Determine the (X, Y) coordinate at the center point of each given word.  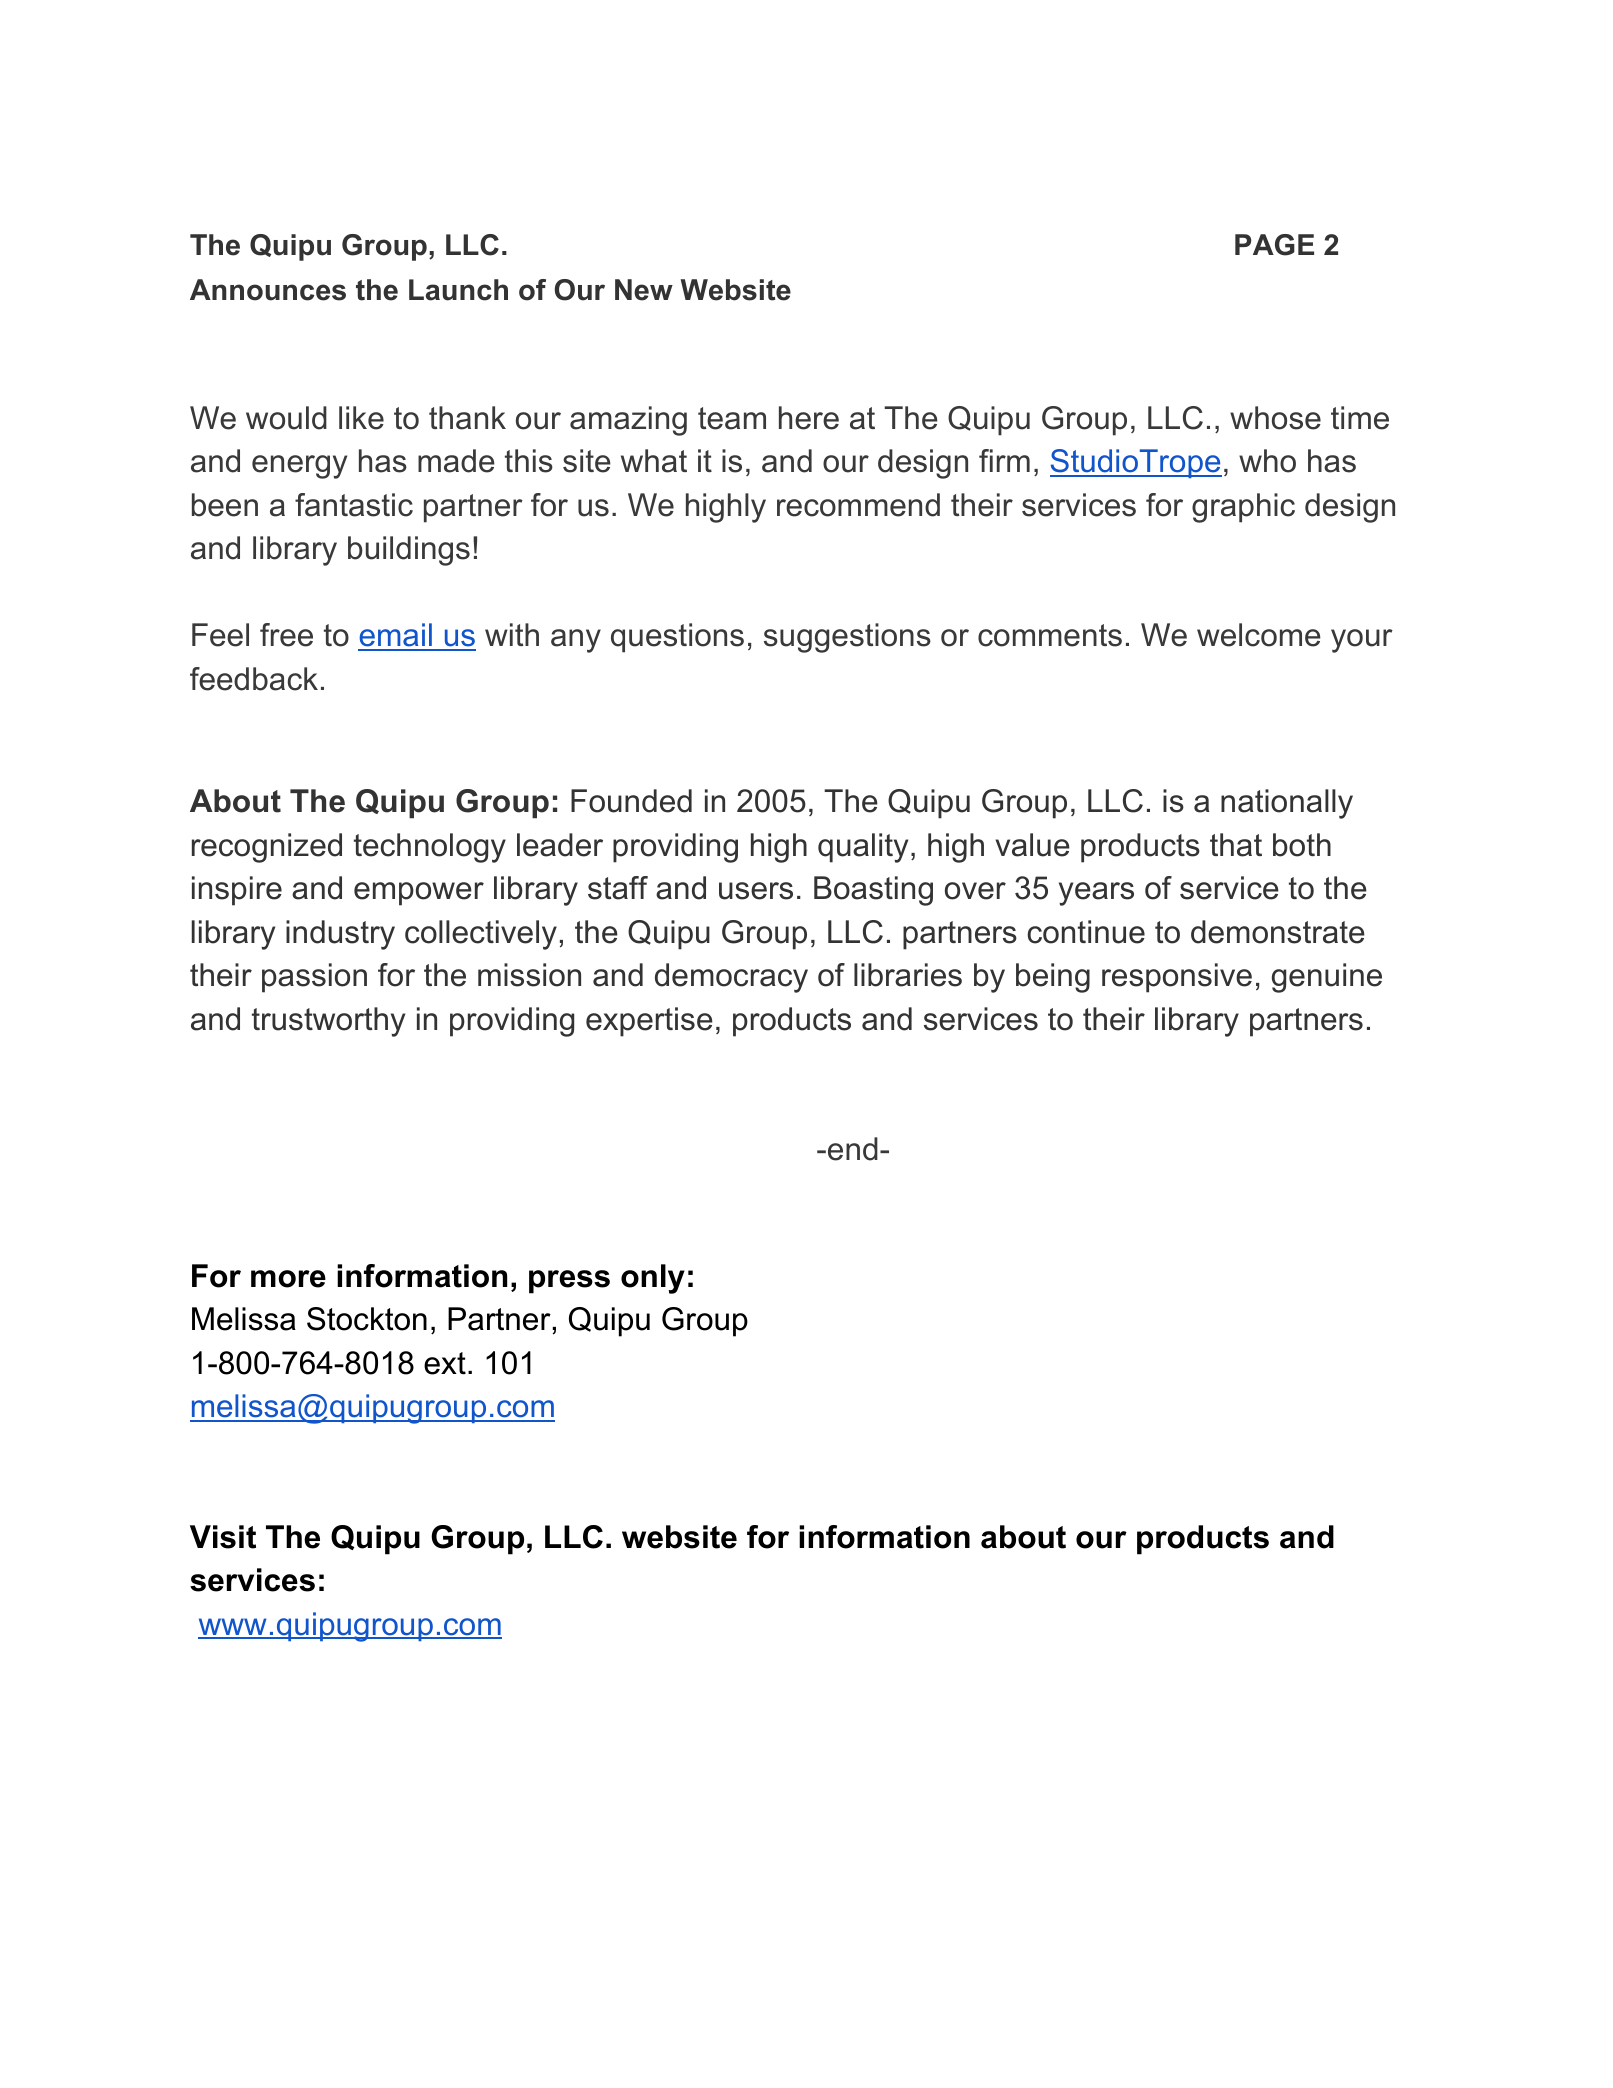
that (1236, 845)
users (756, 891)
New (644, 290)
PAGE (1274, 245)
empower (419, 894)
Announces (268, 290)
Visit (223, 1537)
